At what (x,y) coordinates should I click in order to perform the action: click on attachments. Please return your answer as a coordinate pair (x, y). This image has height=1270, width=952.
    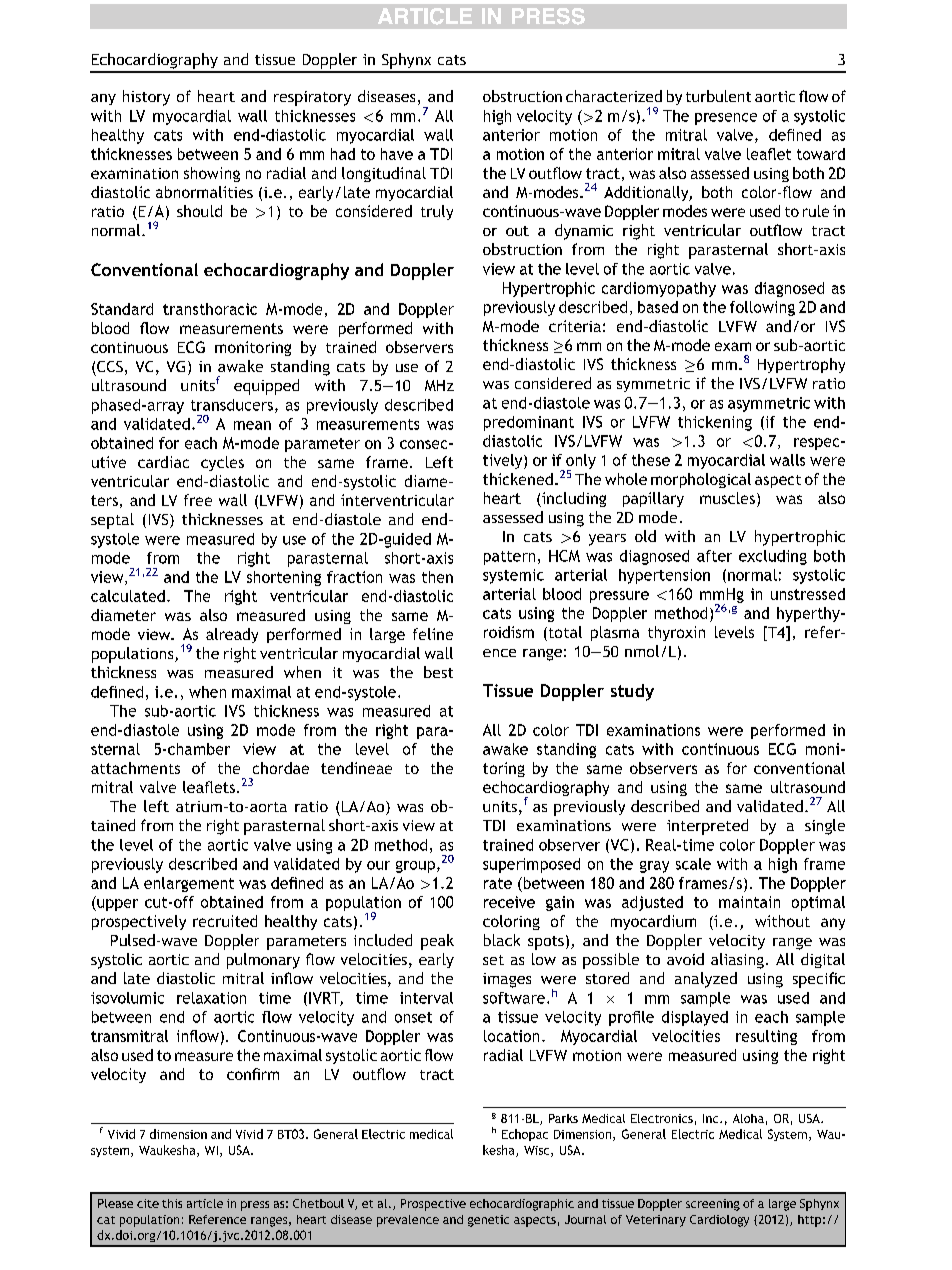
    Looking at the image, I should click on (135, 768).
